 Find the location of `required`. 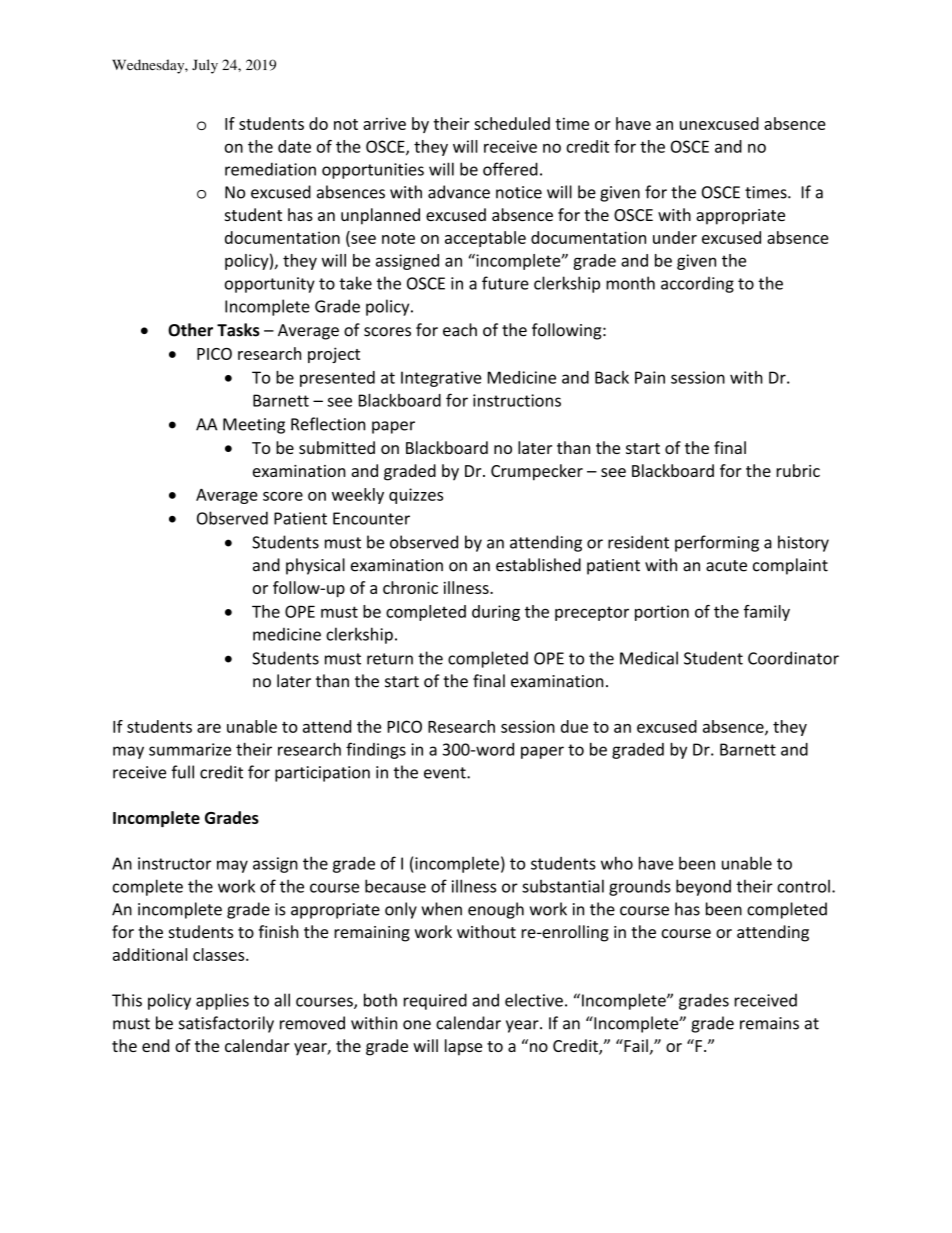

required is located at coordinates (435, 1001).
